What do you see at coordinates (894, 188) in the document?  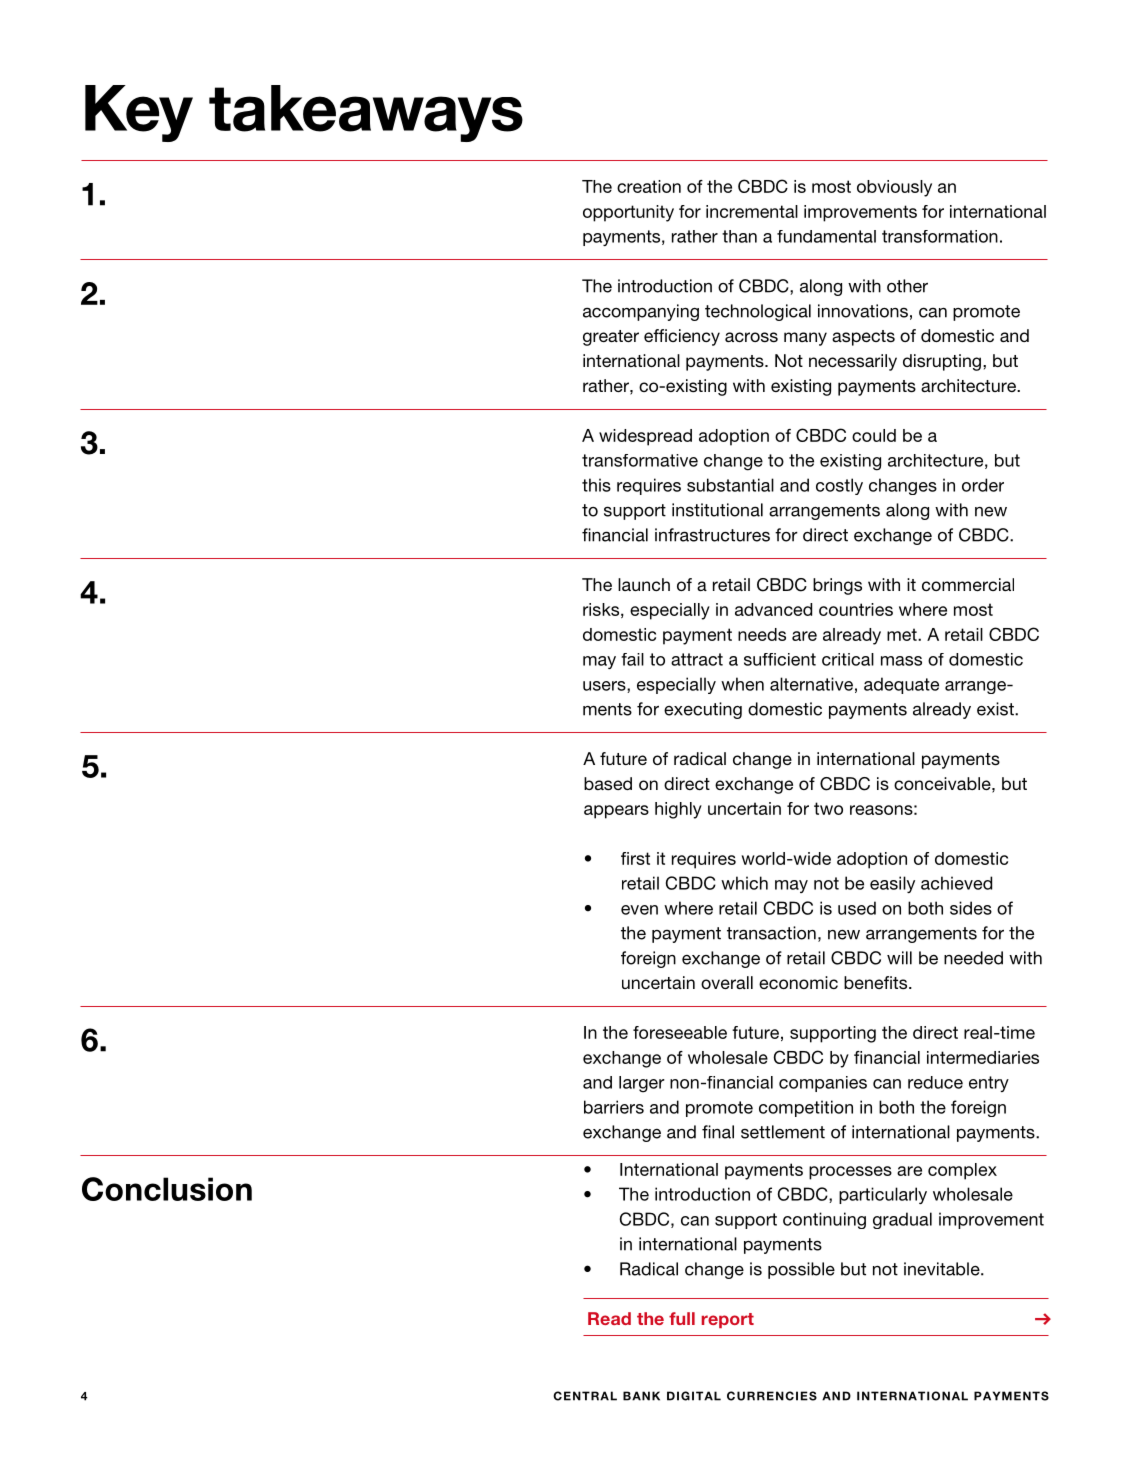 I see `obviously` at bounding box center [894, 188].
